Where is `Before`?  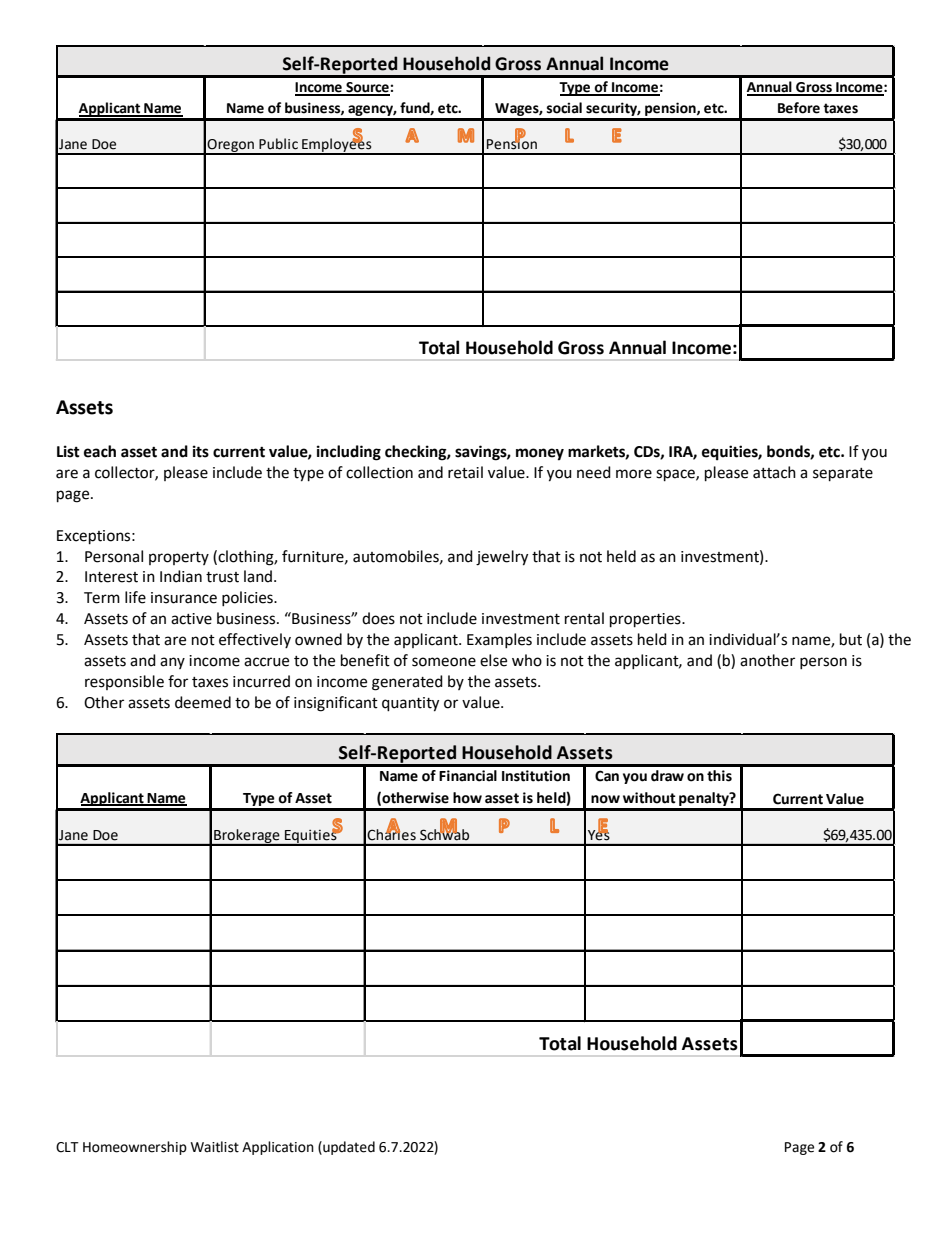 Before is located at coordinates (799, 108).
